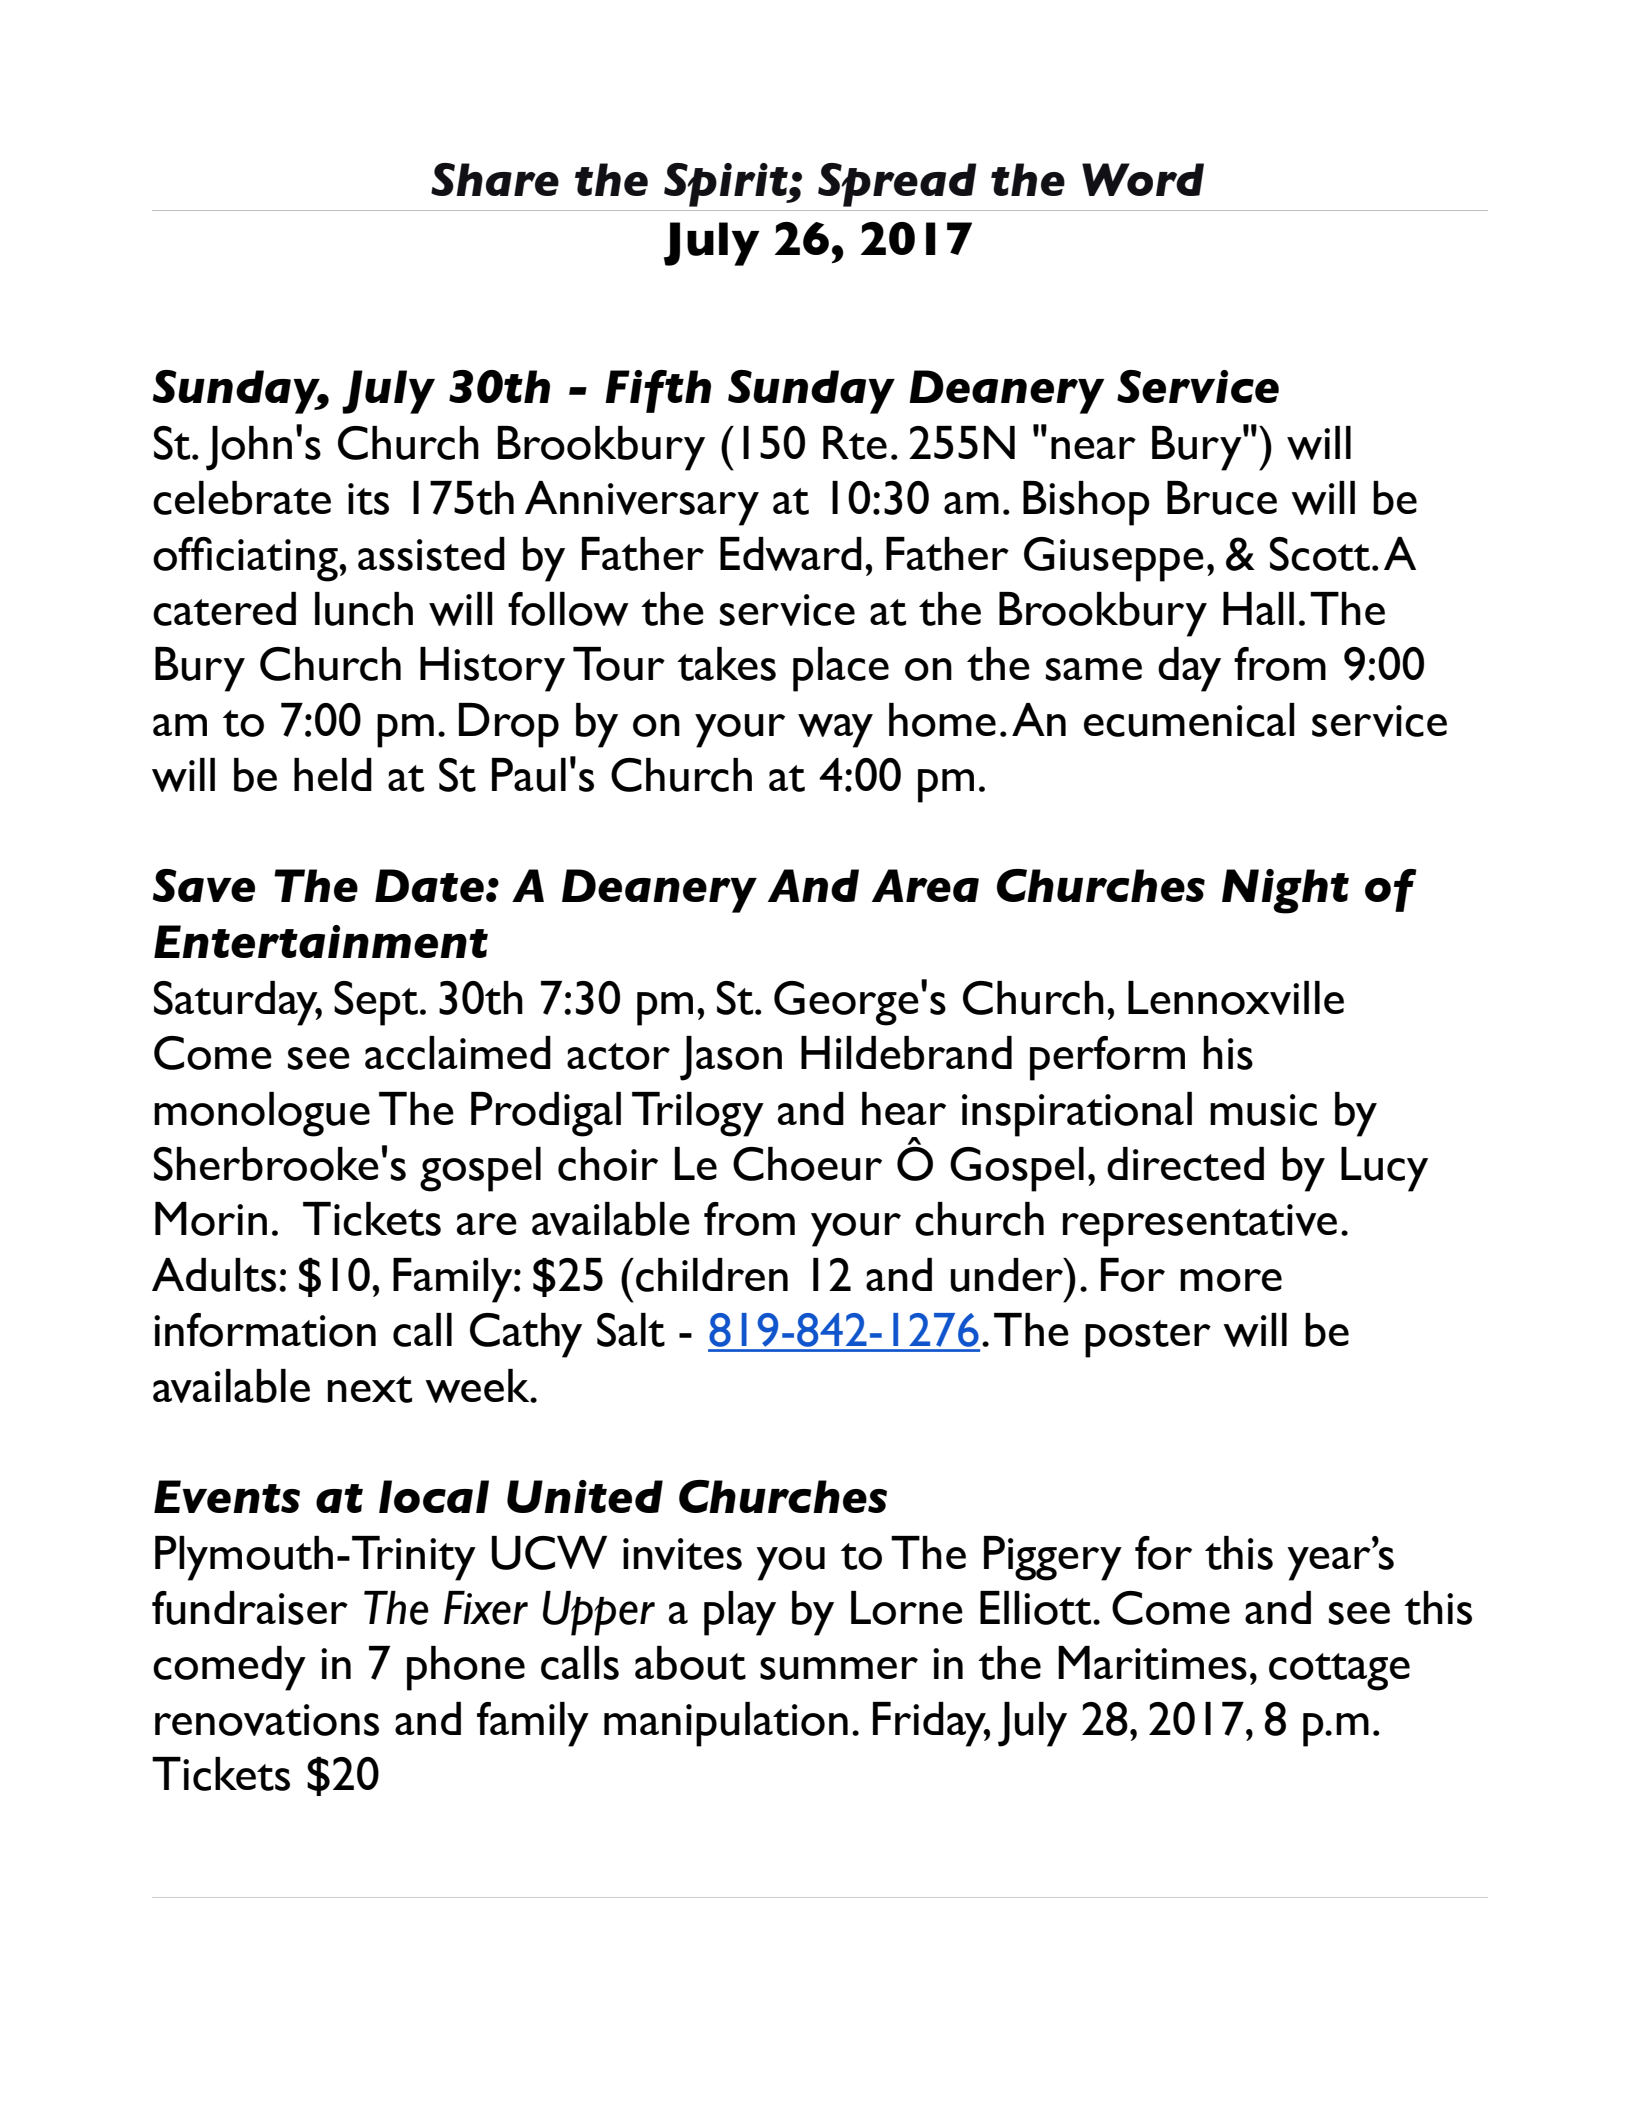  What do you see at coordinates (925, 885) in the screenshot?
I see `Area` at bounding box center [925, 885].
